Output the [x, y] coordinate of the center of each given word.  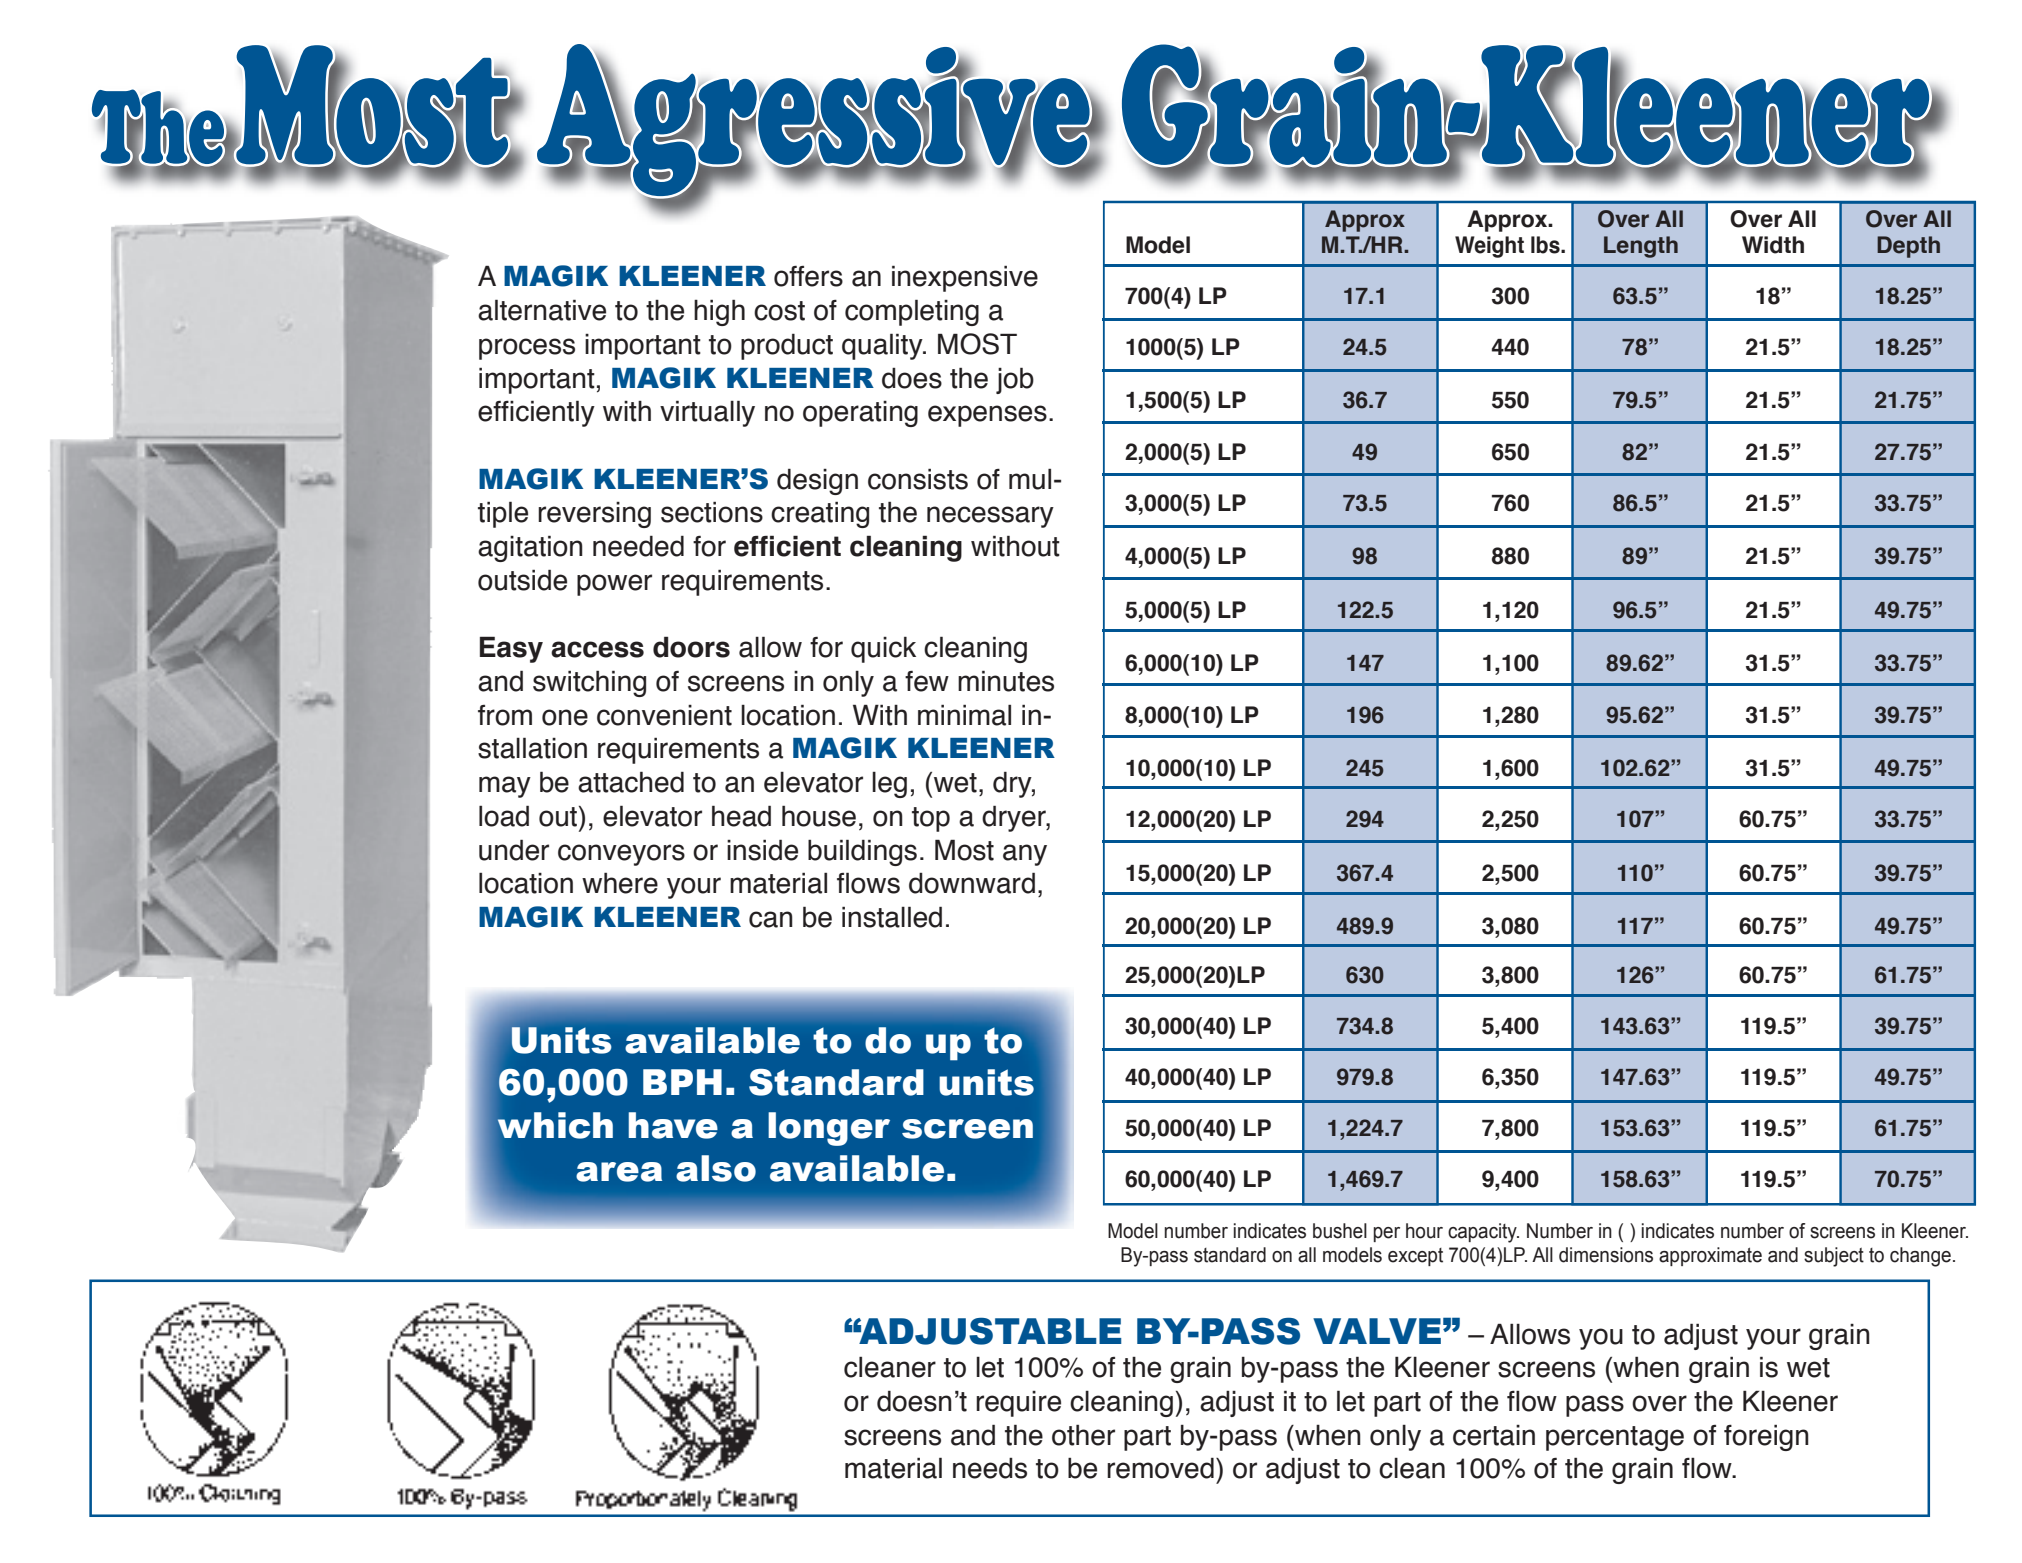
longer [829, 1129]
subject [1834, 1257]
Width [1773, 245]
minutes [1006, 681]
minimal [964, 715]
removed [1160, 1468]
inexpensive [965, 278]
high [719, 312]
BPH [682, 1082]
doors [691, 647]
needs [990, 1468]
